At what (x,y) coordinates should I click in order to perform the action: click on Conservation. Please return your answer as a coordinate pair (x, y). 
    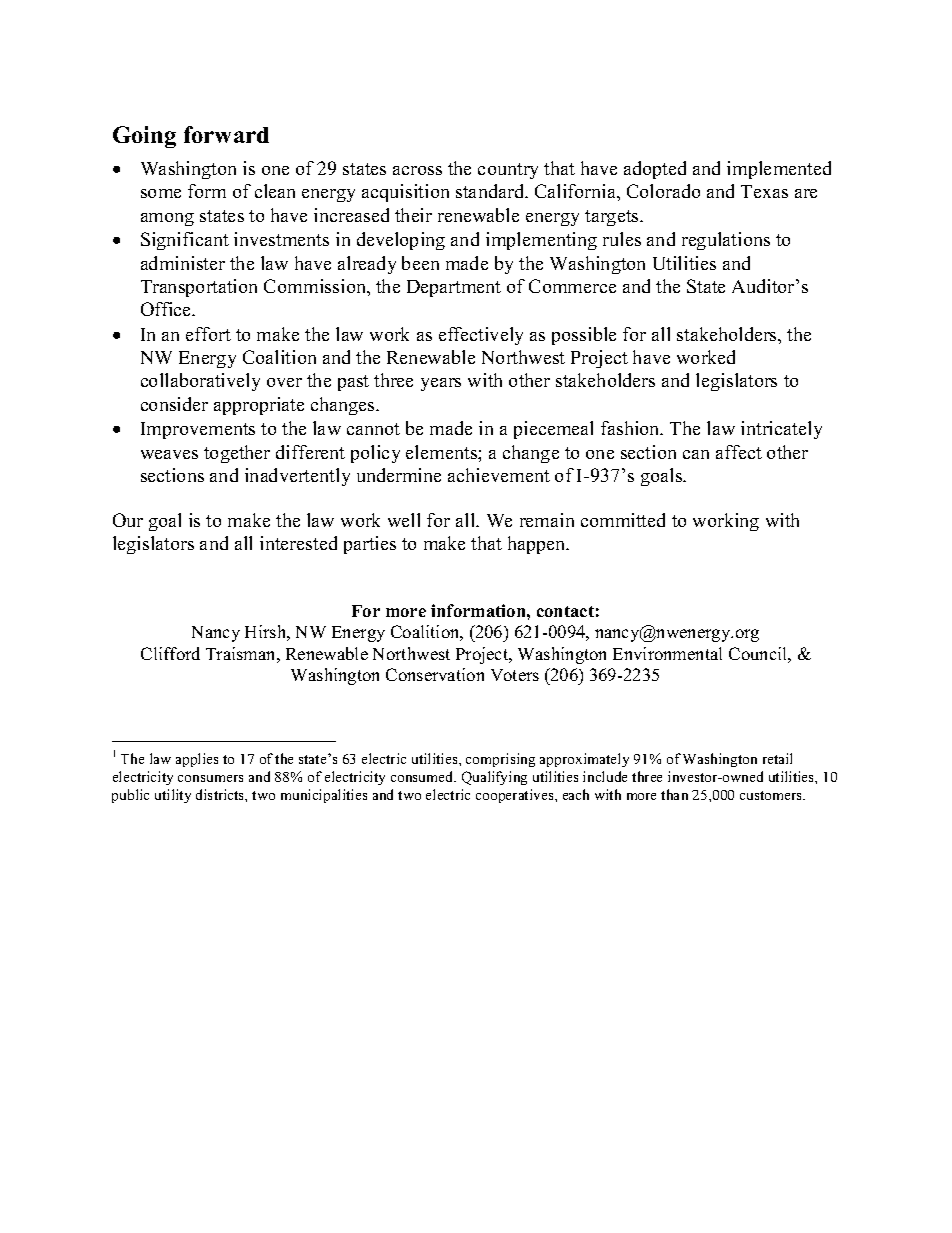
    Looking at the image, I should click on (435, 674).
